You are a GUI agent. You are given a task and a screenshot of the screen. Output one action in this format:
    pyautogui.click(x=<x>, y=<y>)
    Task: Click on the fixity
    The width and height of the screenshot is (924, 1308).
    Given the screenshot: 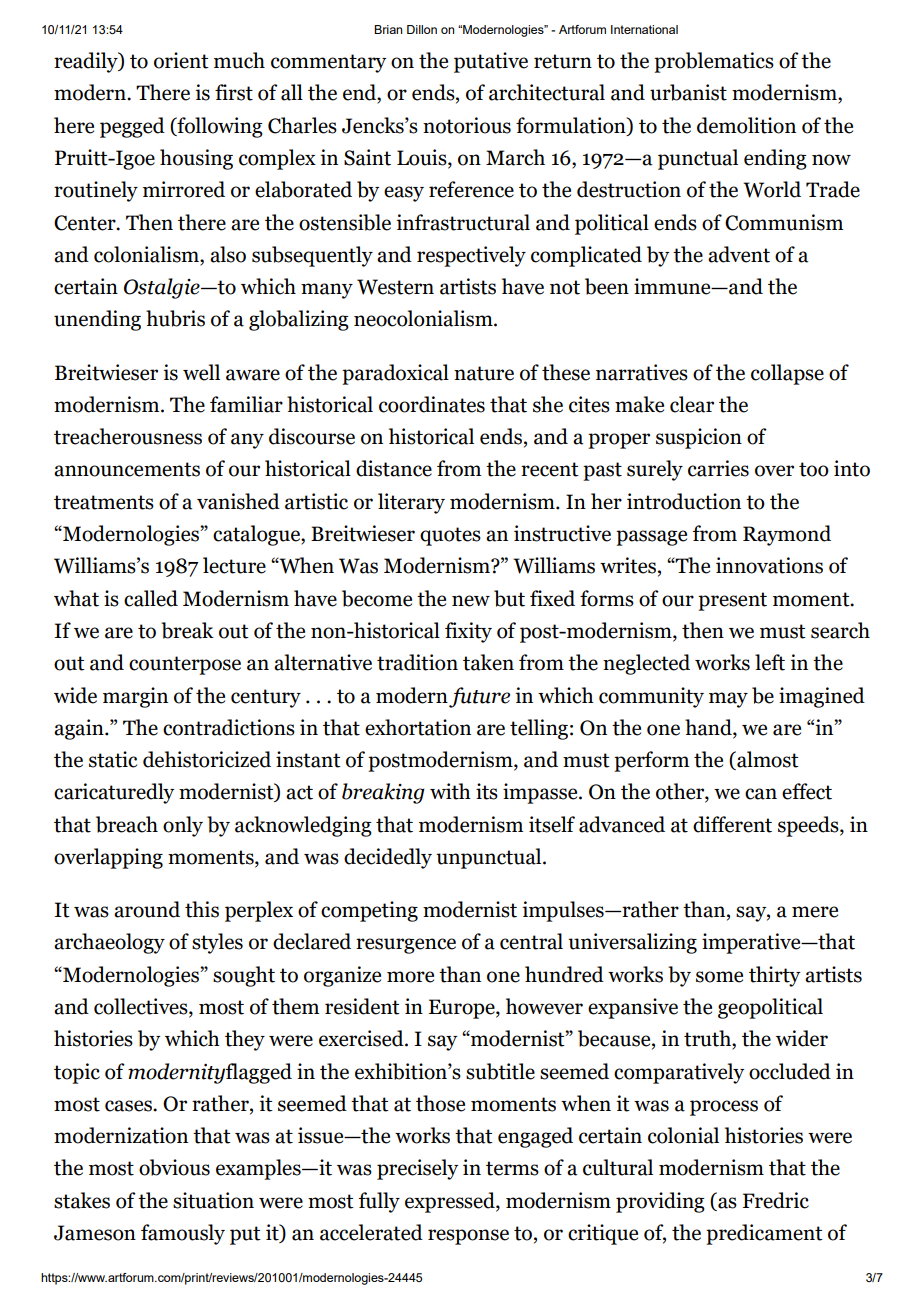 What is the action you would take?
    pyautogui.click(x=468, y=632)
